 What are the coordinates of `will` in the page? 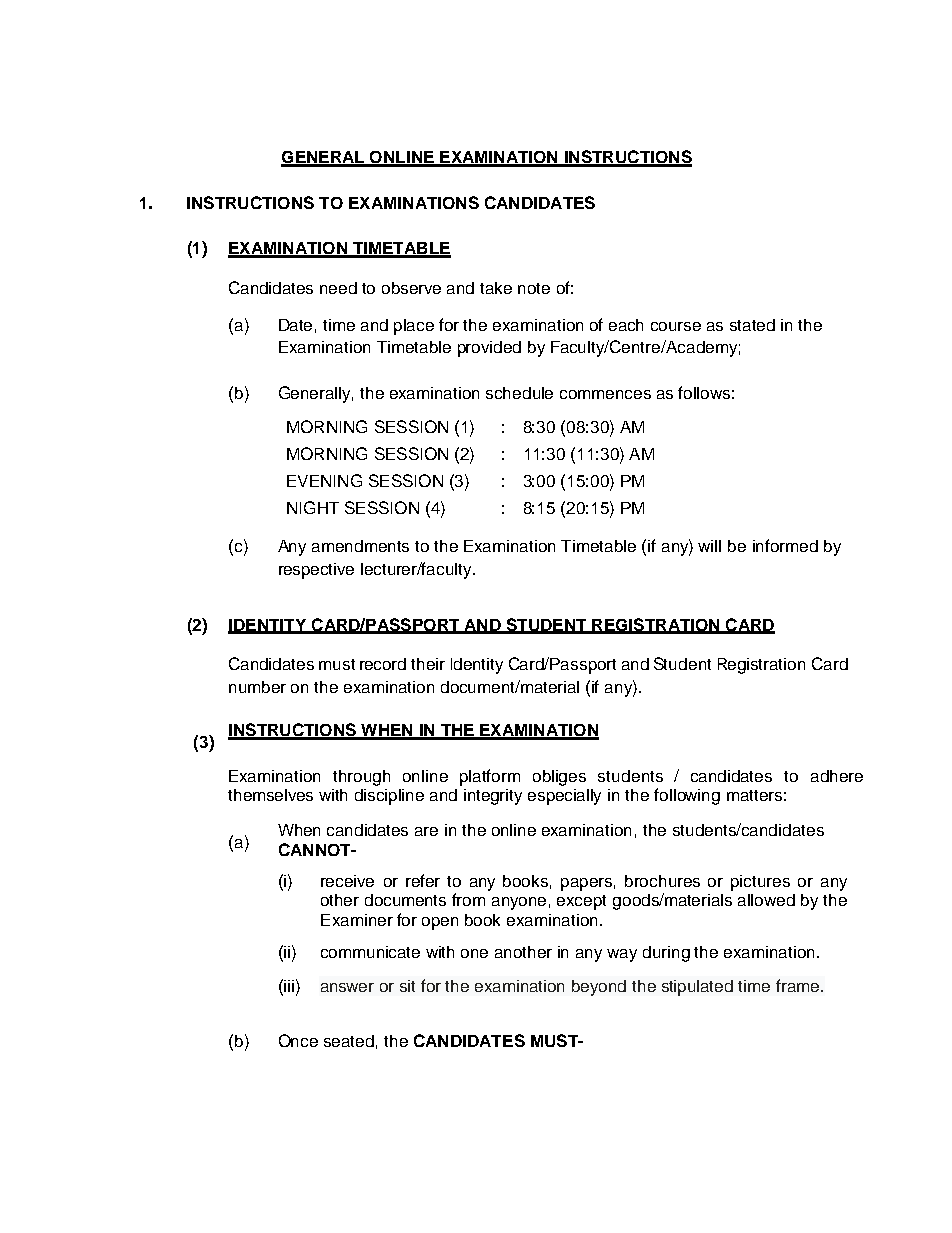 It's located at (709, 546).
